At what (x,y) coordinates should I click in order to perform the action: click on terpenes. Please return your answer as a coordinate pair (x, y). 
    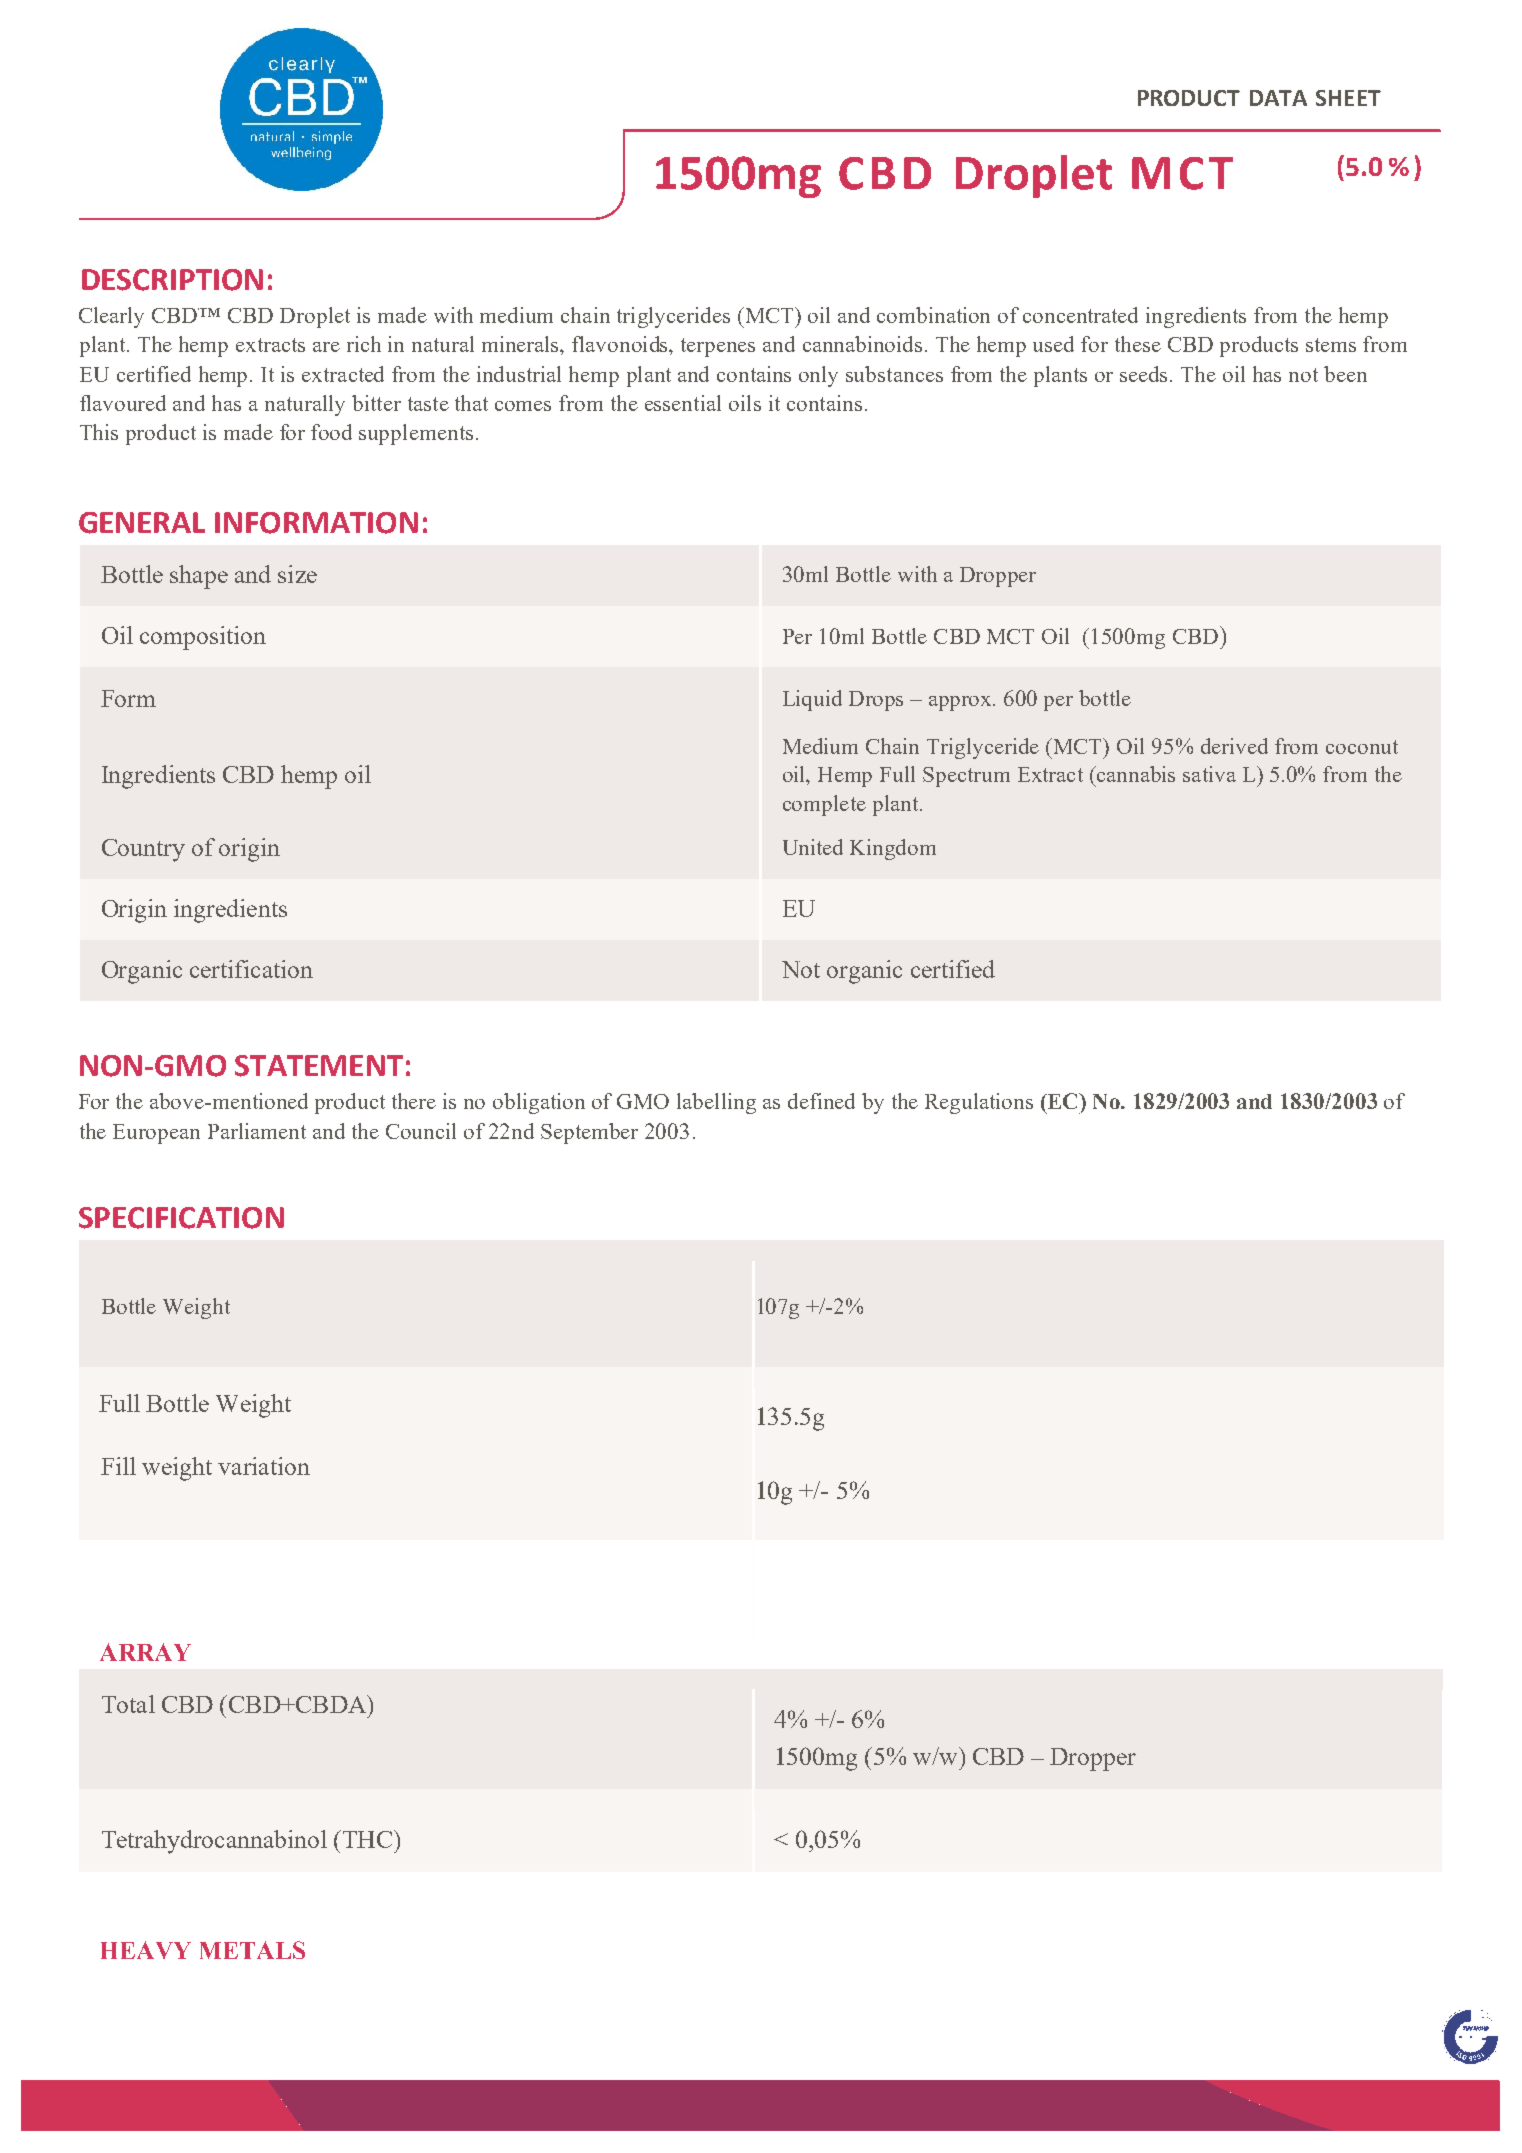
    Looking at the image, I should click on (718, 347).
